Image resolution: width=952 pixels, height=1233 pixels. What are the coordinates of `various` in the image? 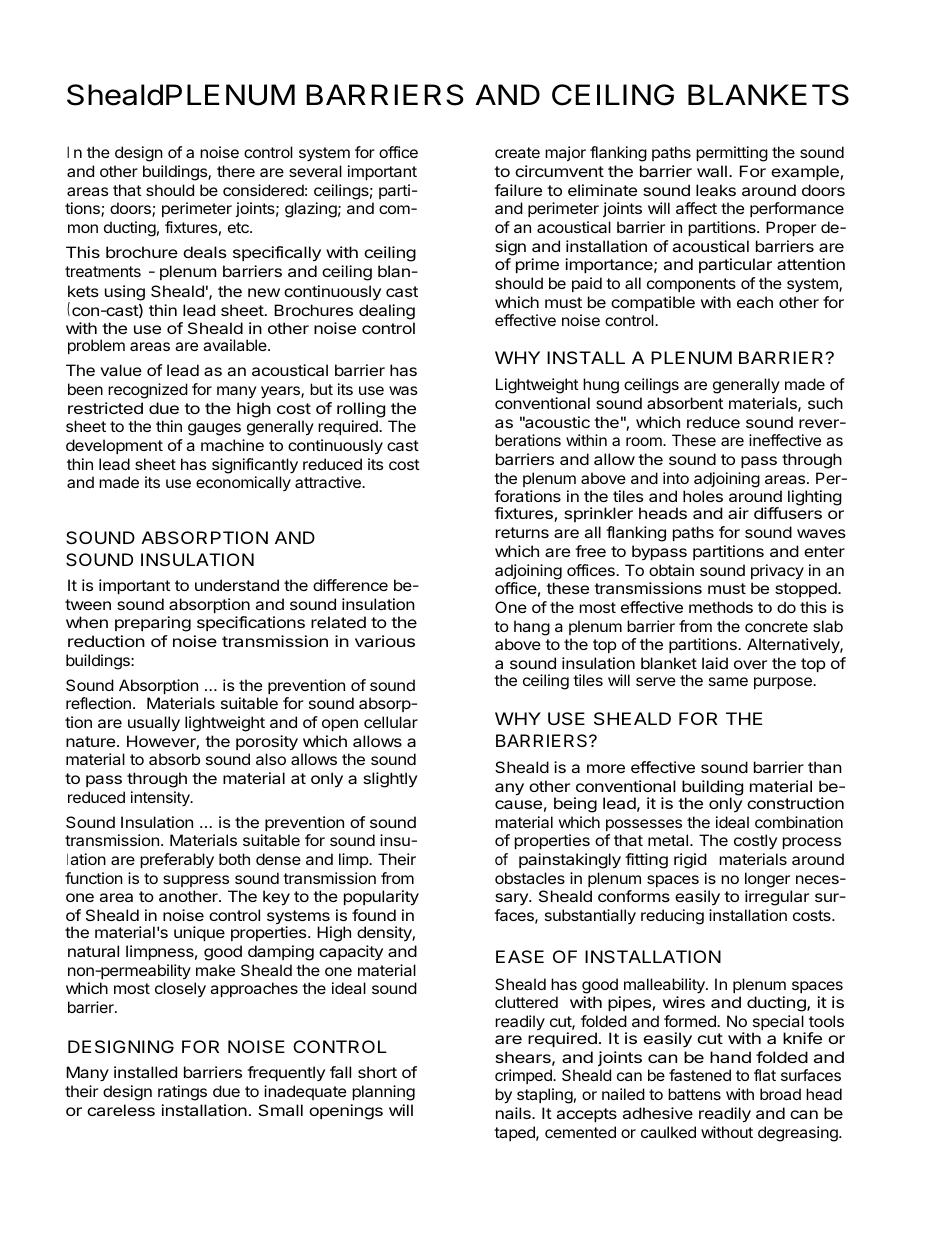 It's located at (385, 641).
